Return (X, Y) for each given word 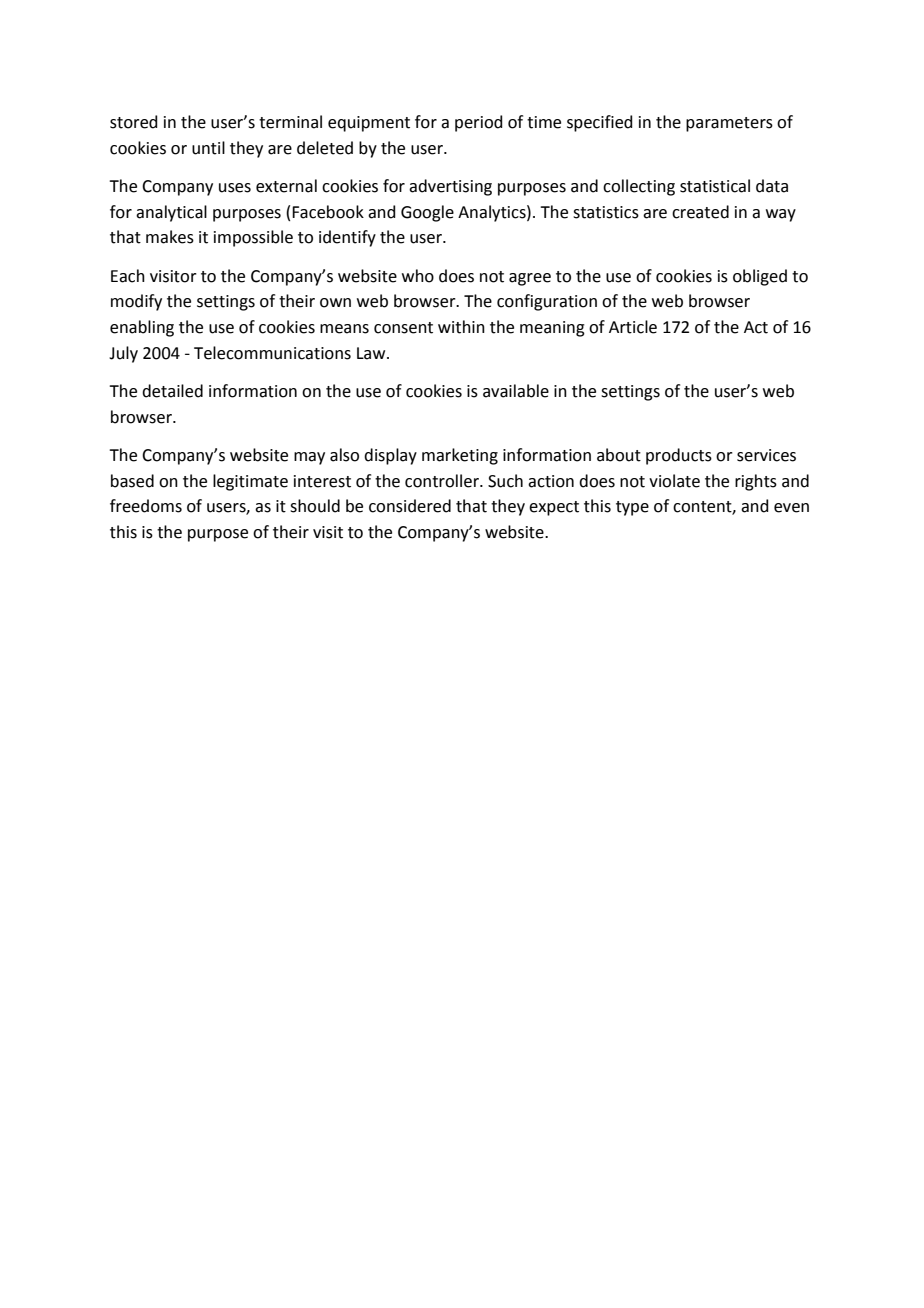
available (516, 391)
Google (427, 213)
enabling (142, 328)
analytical (171, 213)
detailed (172, 391)
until (208, 148)
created (700, 212)
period (479, 123)
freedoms (146, 506)
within (461, 327)
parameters (729, 124)
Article (633, 327)
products (679, 456)
